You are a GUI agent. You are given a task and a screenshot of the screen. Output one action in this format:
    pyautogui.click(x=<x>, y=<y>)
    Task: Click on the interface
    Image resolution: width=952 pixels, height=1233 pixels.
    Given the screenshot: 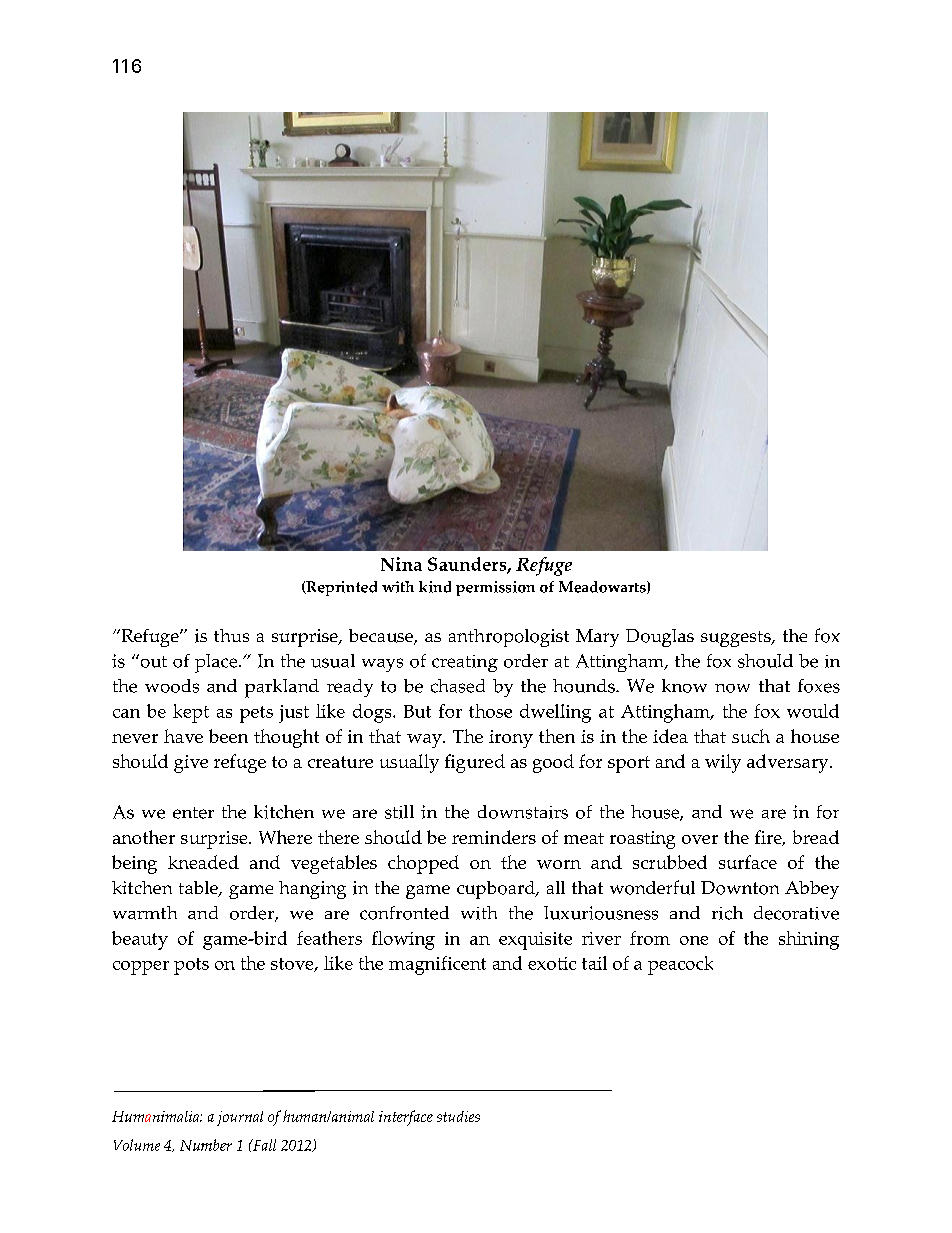 What is the action you would take?
    pyautogui.click(x=406, y=1118)
